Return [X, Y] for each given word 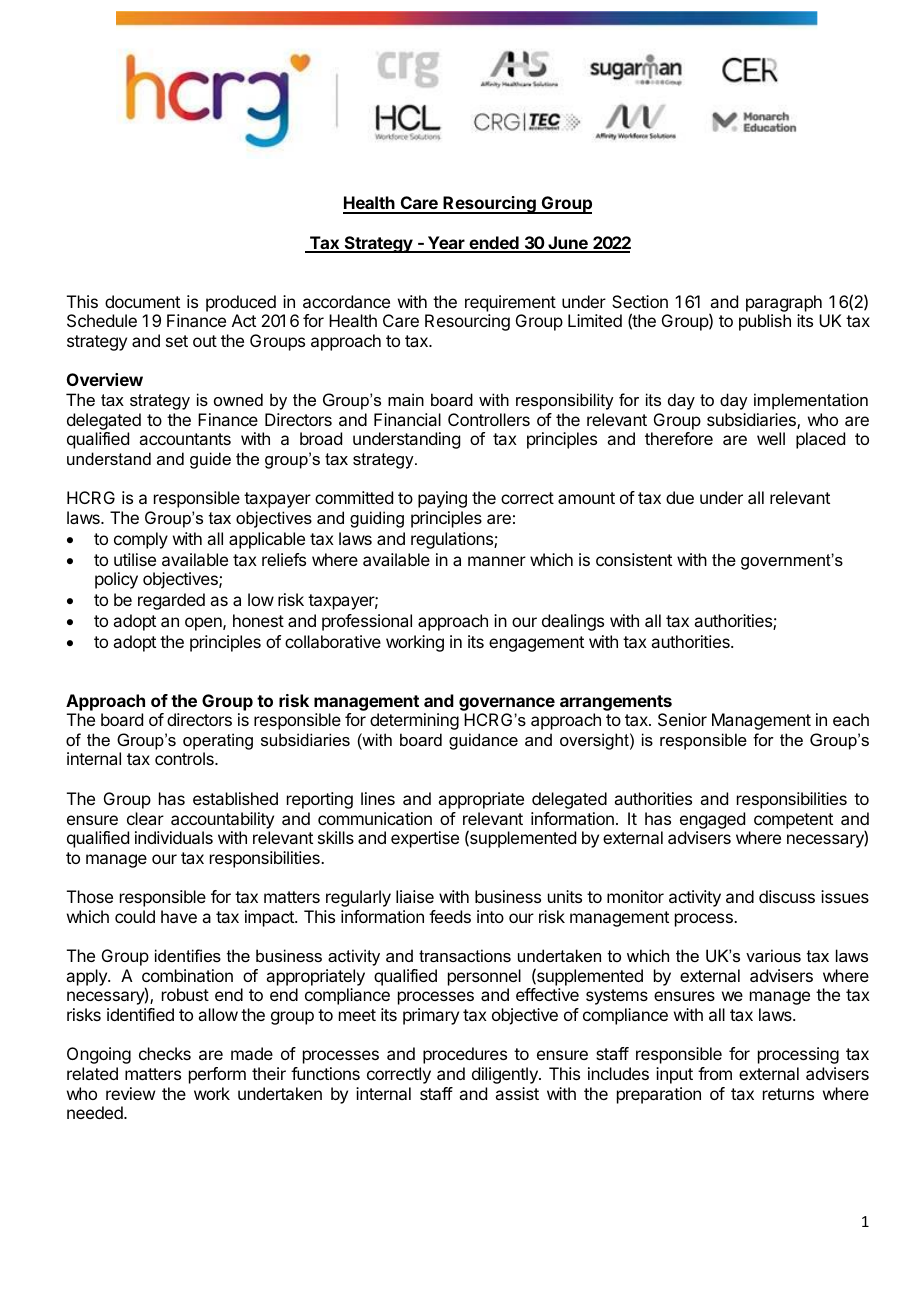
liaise [415, 896]
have [179, 916]
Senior [682, 719]
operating [218, 741]
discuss [787, 896]
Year [446, 244]
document [142, 301]
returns [788, 1094]
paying [442, 499]
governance [507, 704]
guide [210, 460]
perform [217, 1075]
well [771, 438]
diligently [506, 1075]
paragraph [784, 303]
